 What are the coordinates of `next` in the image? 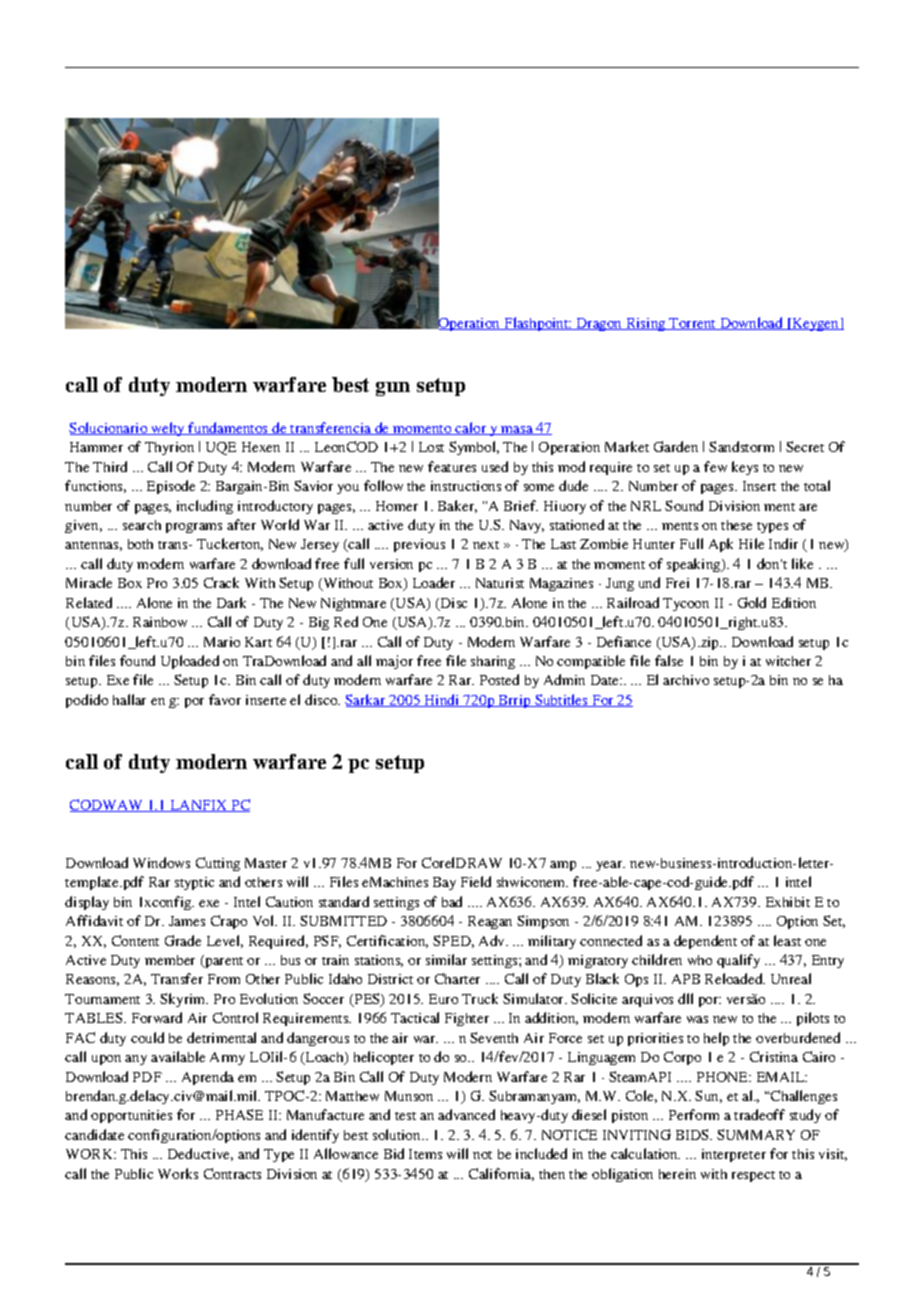 It's located at (486, 545).
